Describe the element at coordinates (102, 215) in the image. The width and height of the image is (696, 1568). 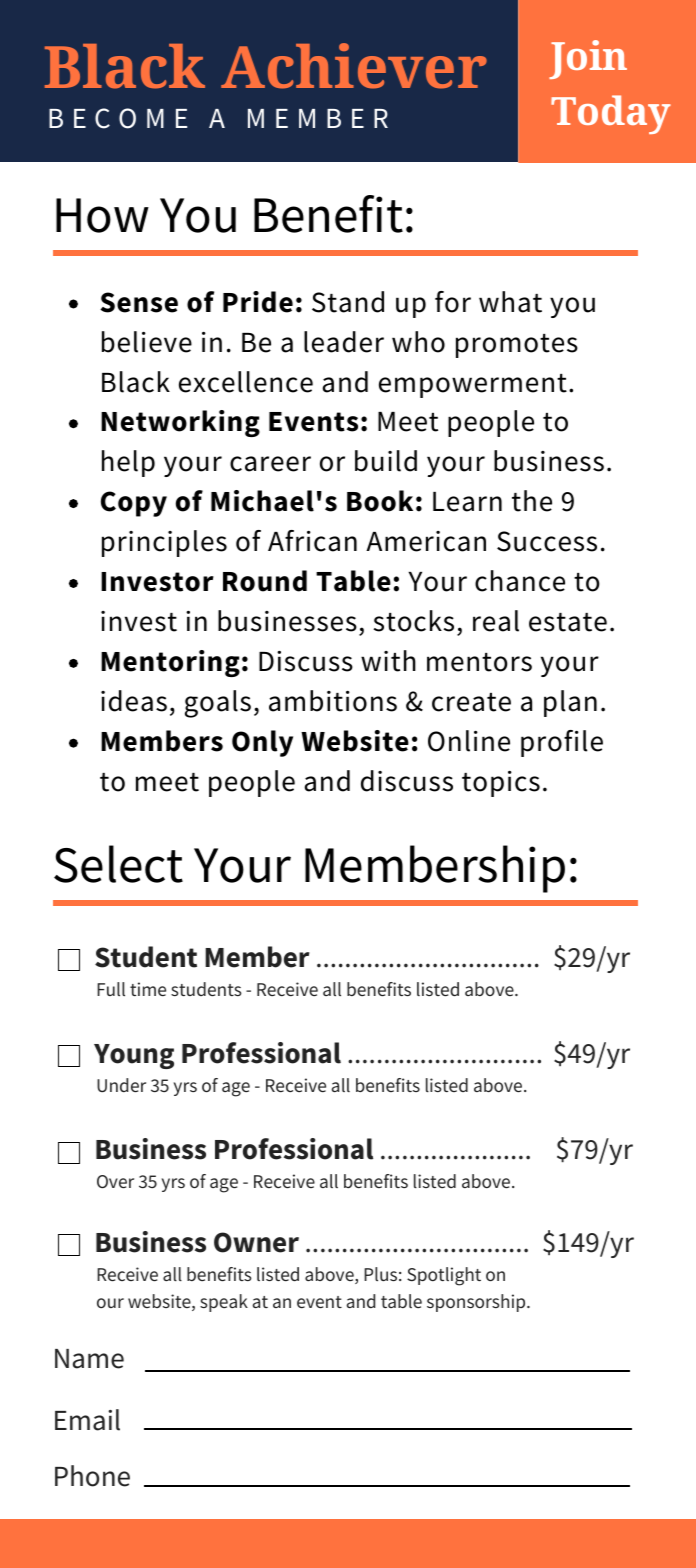
I see `How` at that location.
